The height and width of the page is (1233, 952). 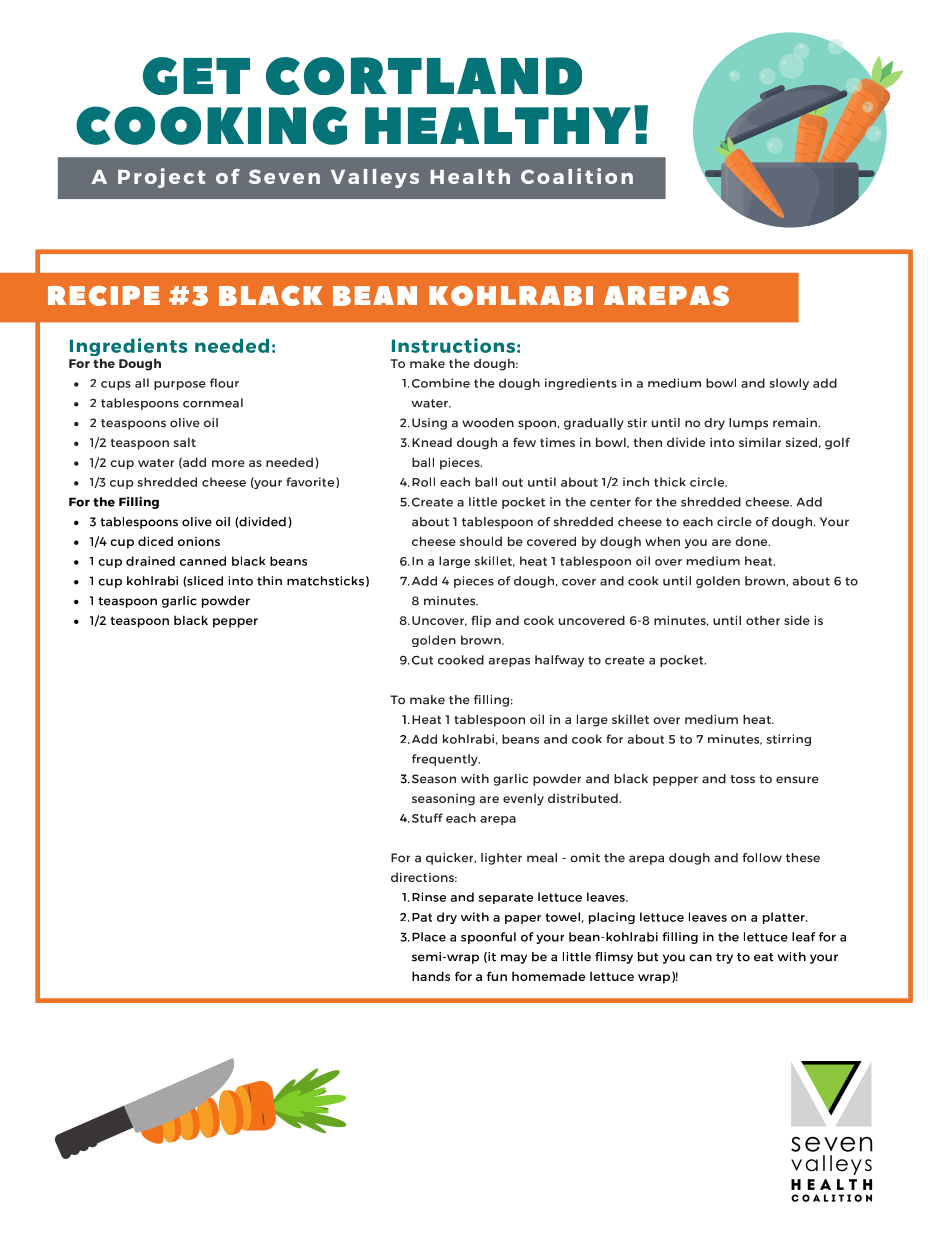 I want to click on GET, so click(x=196, y=76).
